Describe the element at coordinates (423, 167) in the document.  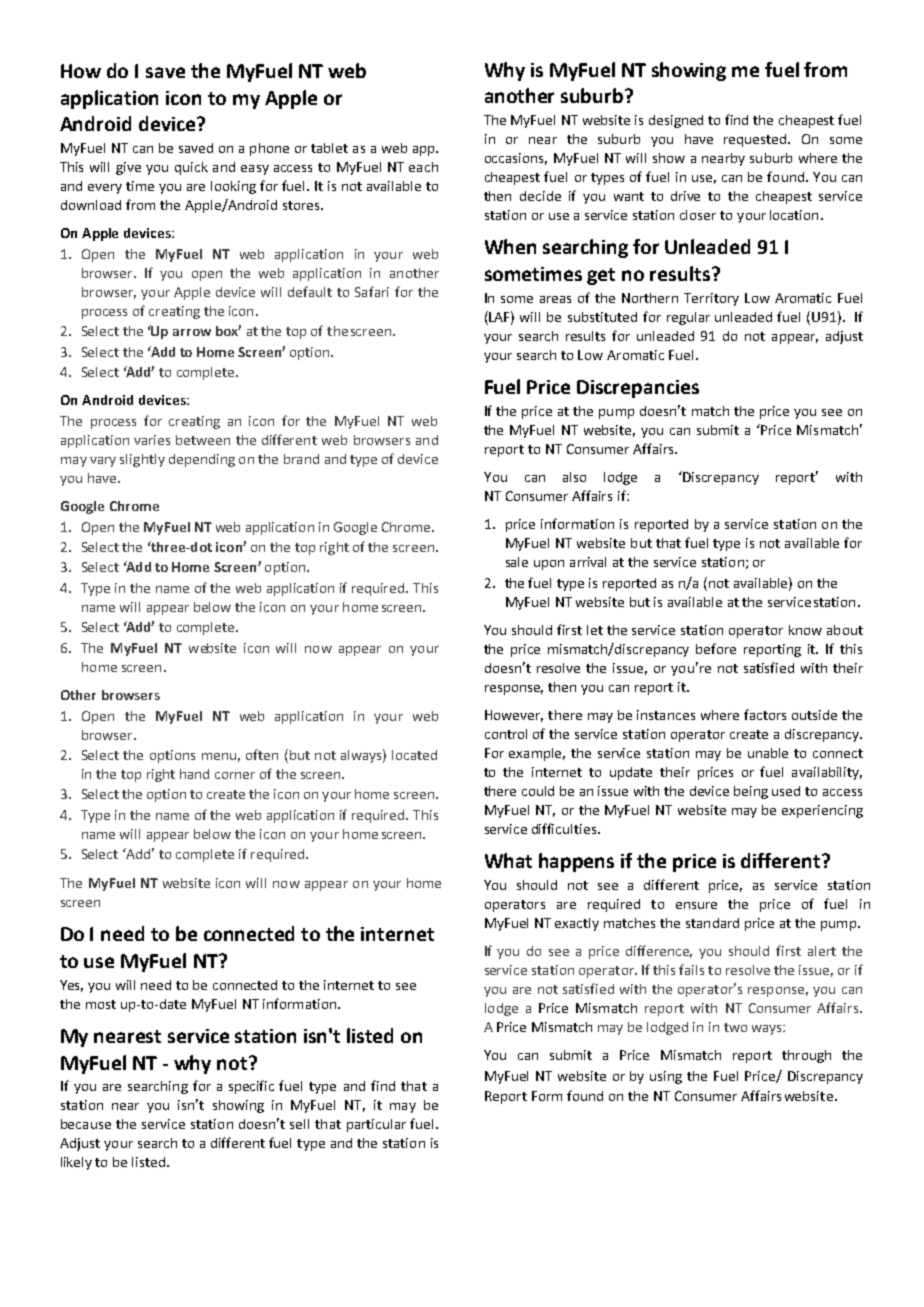
I see `each` at that location.
